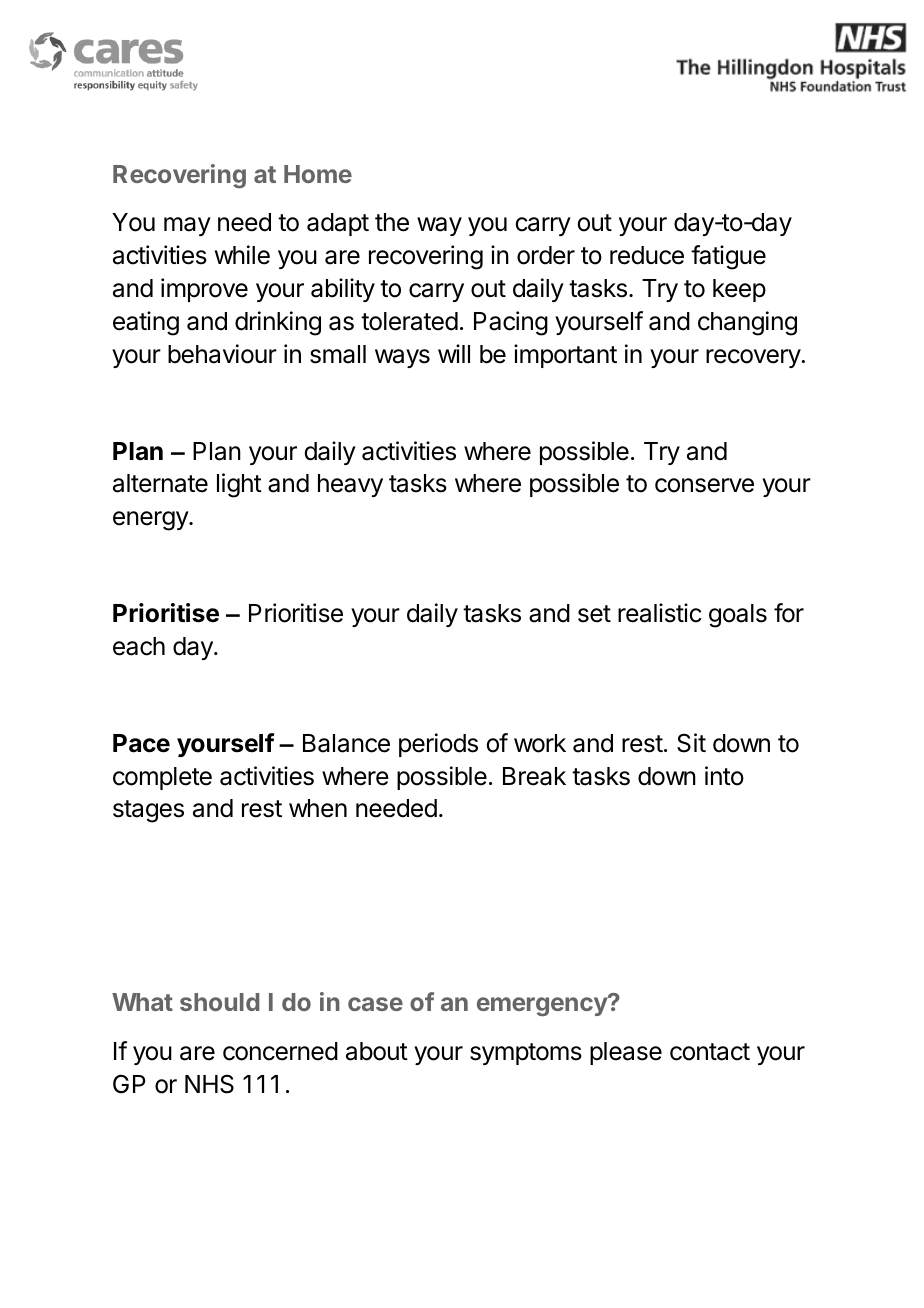  What do you see at coordinates (738, 616) in the image?
I see `goals` at bounding box center [738, 616].
